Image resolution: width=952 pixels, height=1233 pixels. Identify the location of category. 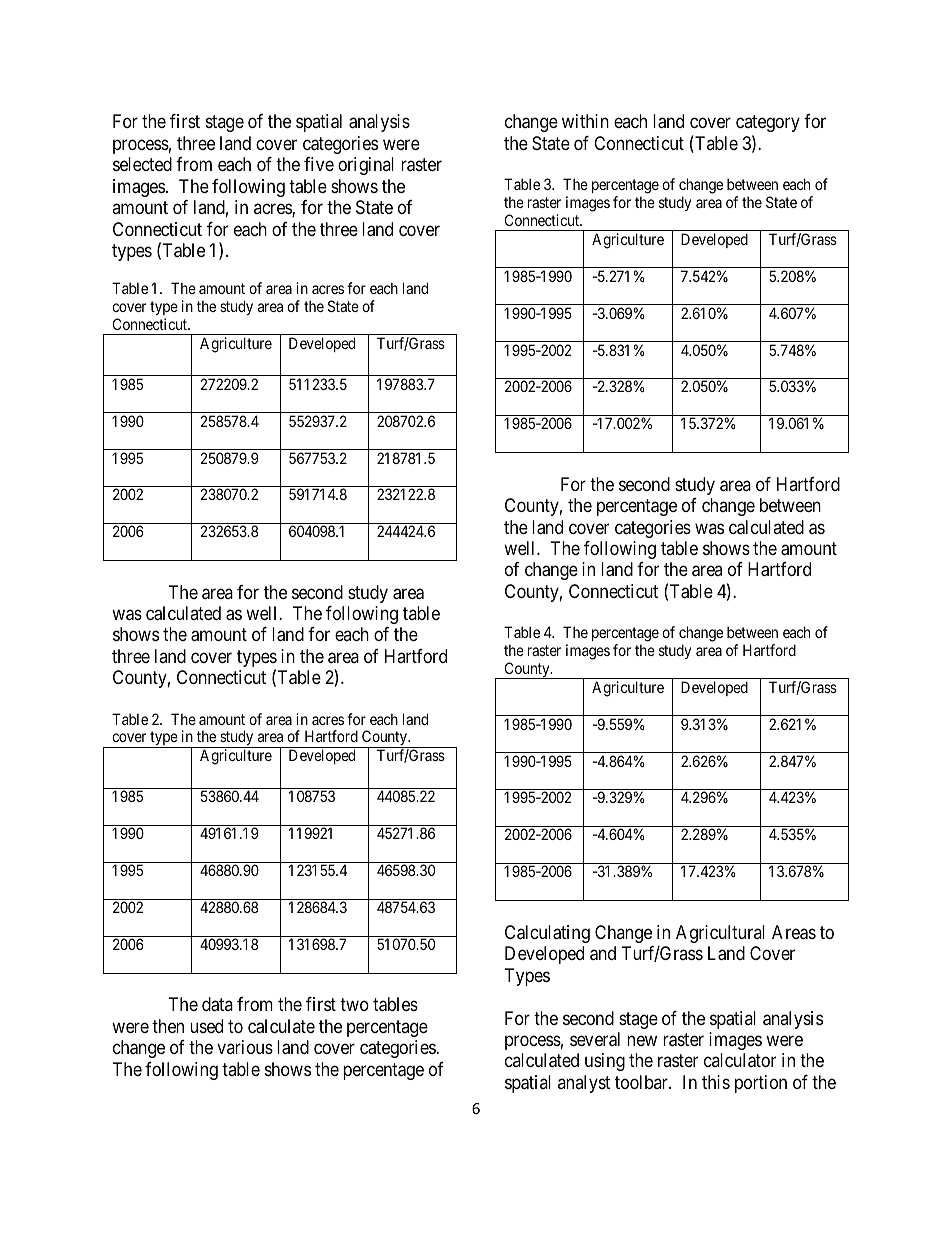
(768, 124).
